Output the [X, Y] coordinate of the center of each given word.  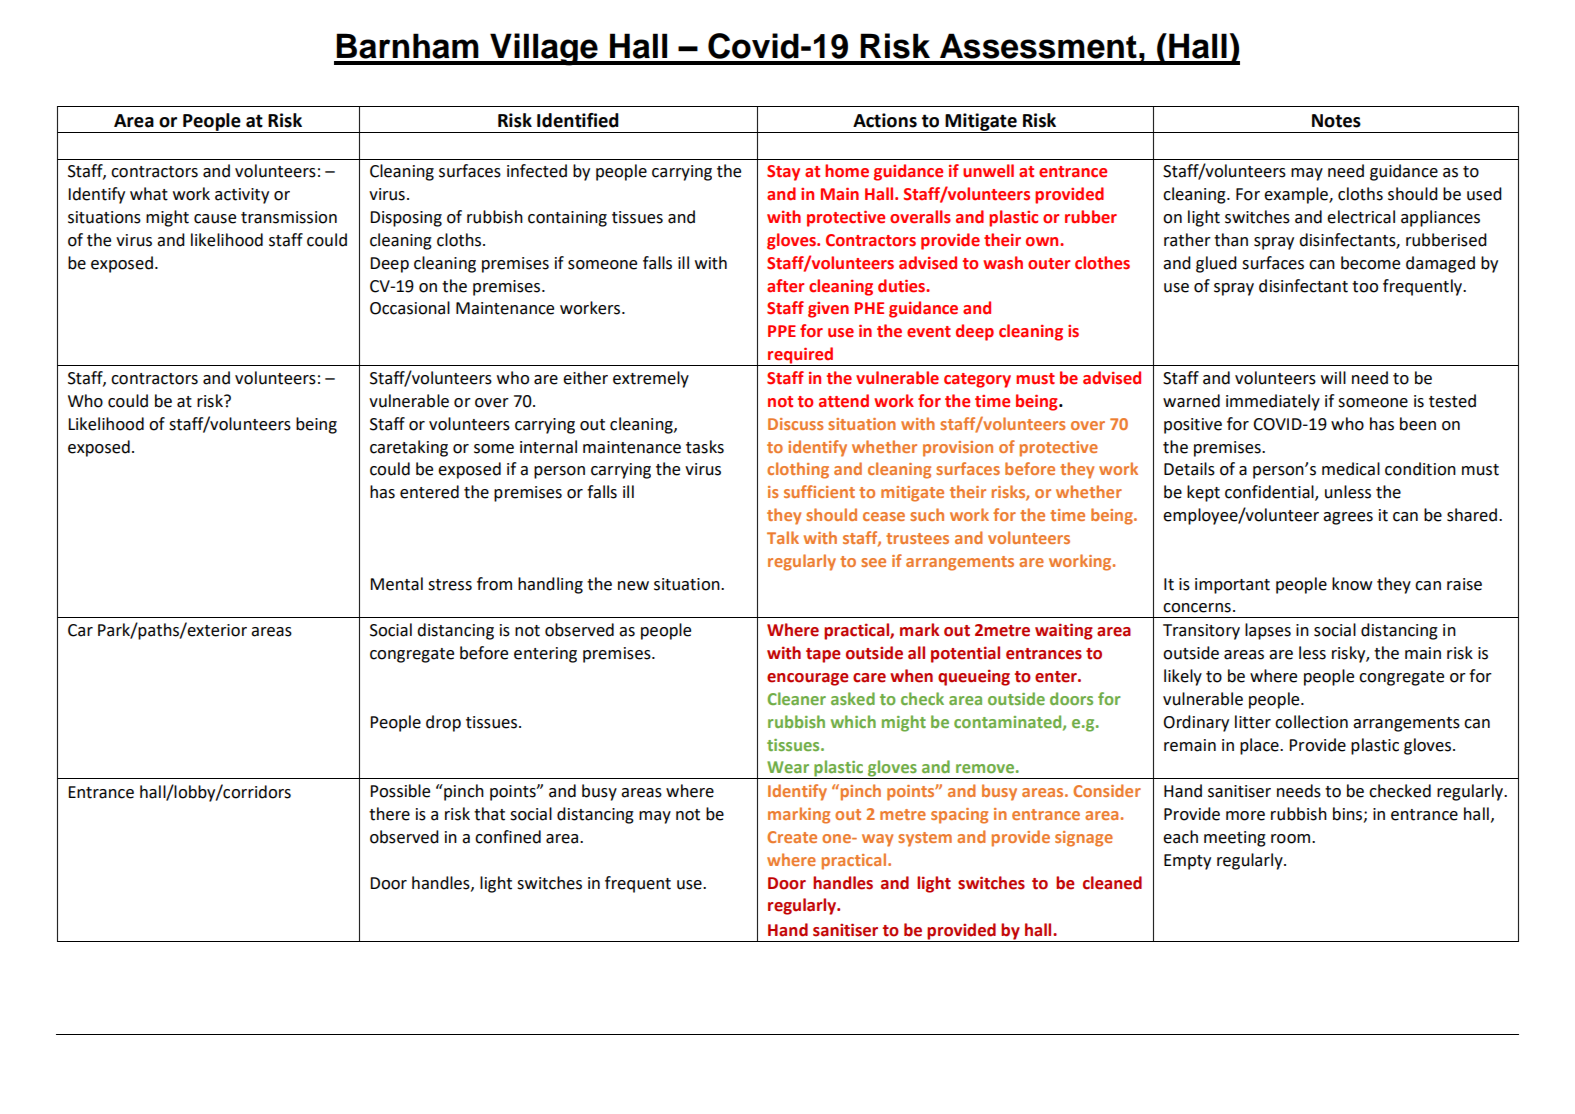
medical [1351, 469]
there [389, 814]
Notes [1336, 121]
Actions [885, 120]
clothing [798, 470]
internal [548, 447]
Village [544, 49]
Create [792, 837]
